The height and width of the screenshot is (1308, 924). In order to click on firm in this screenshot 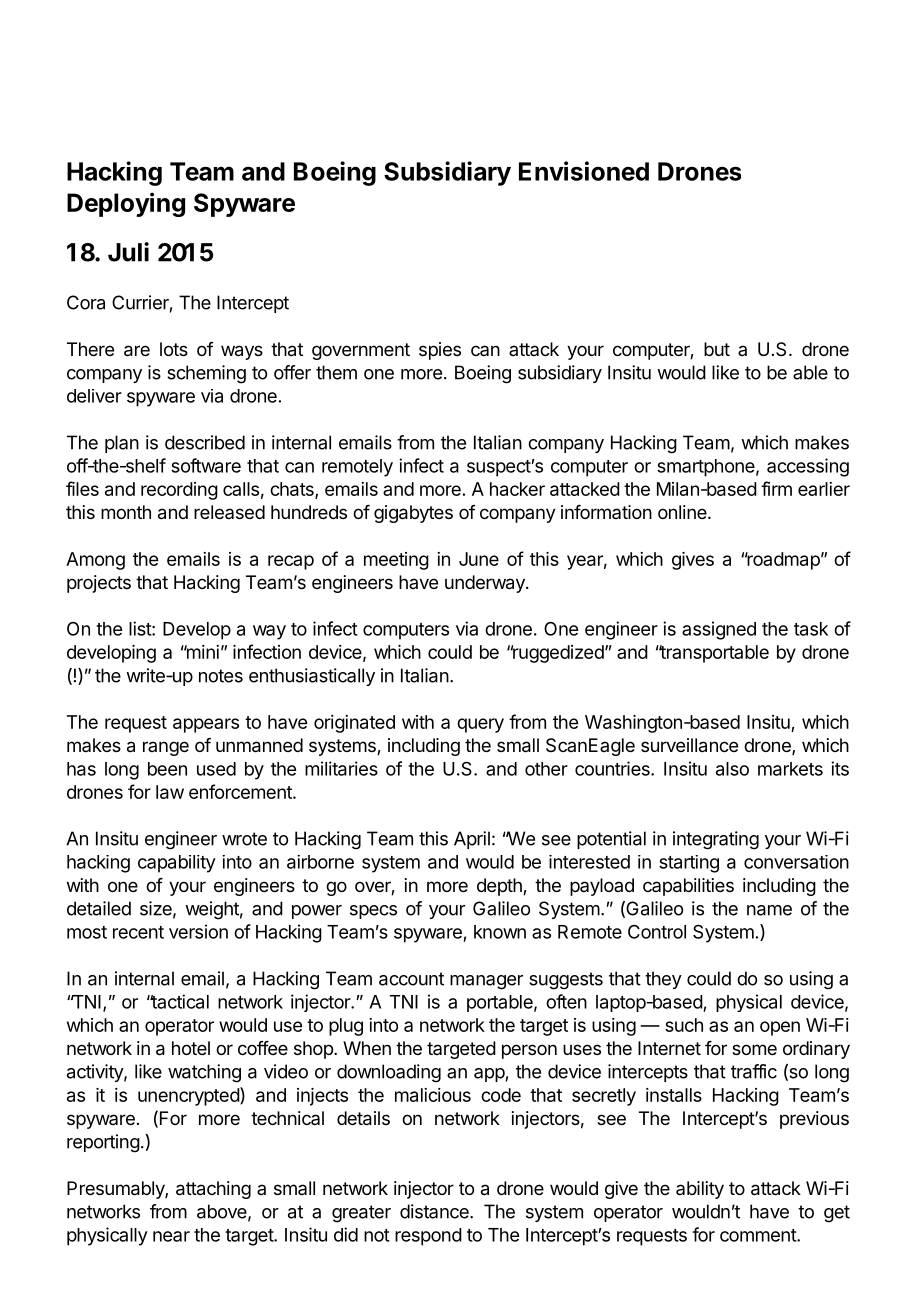, I will do `click(776, 488)`.
